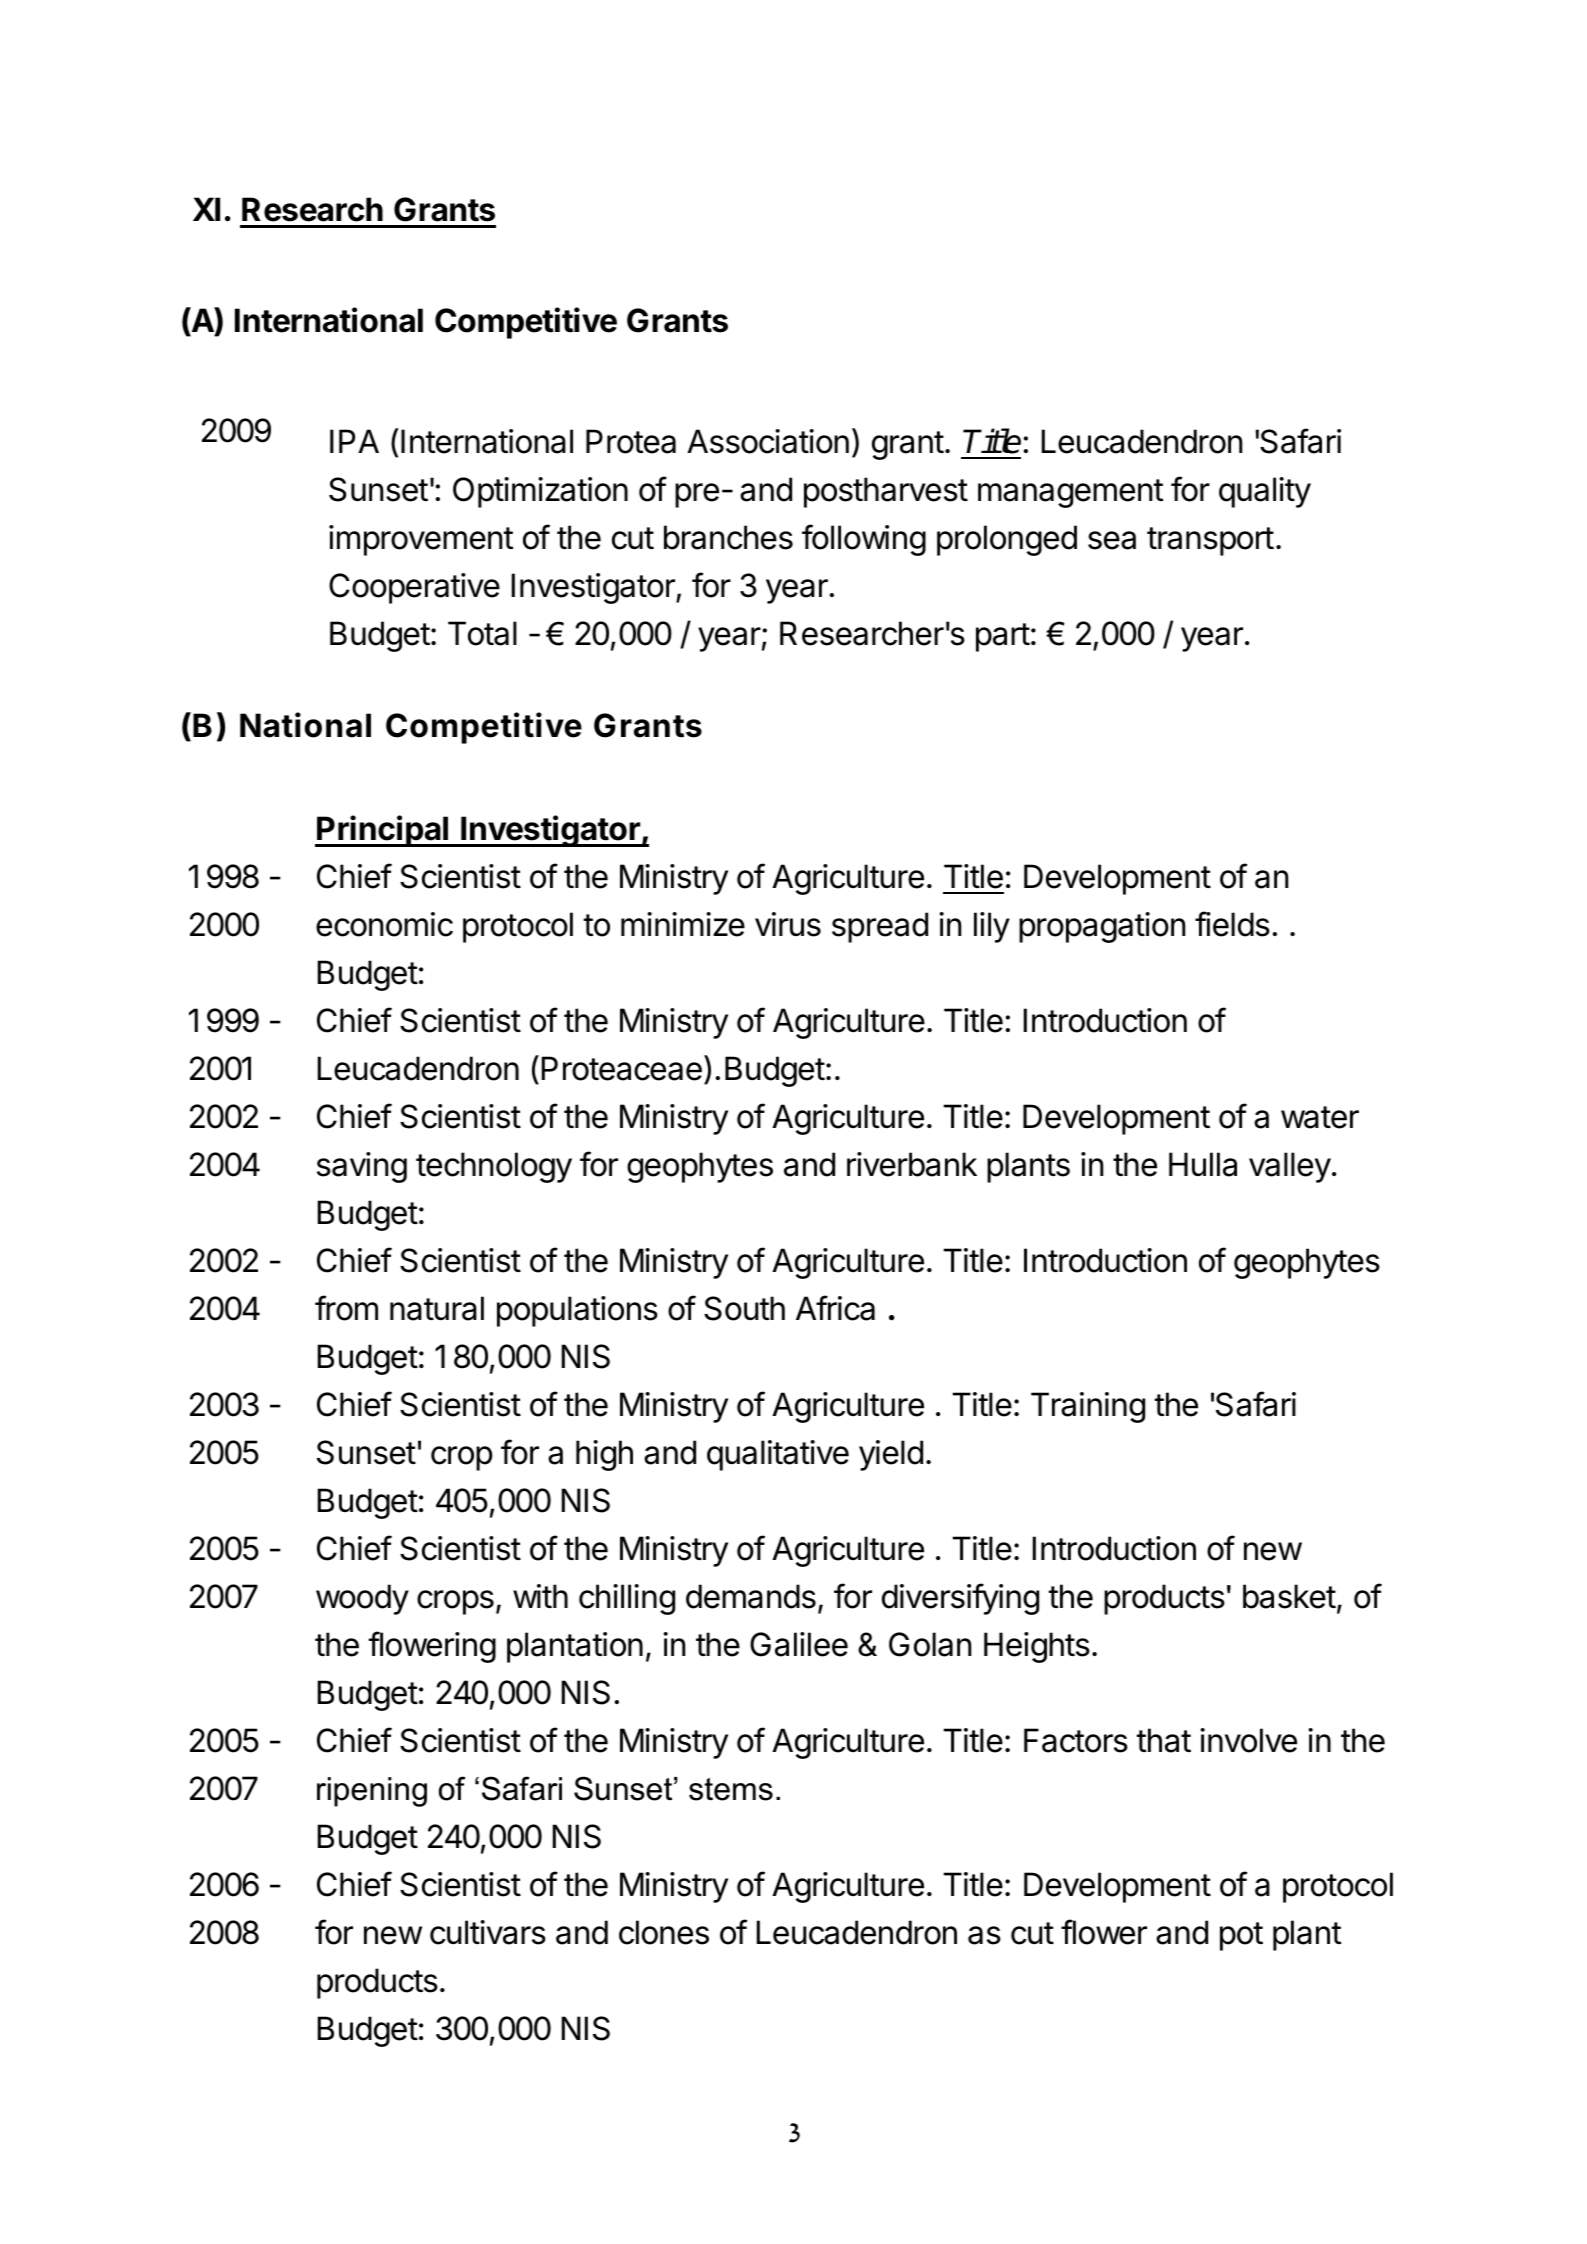  What do you see at coordinates (864, 540) in the image?
I see `following` at bounding box center [864, 540].
